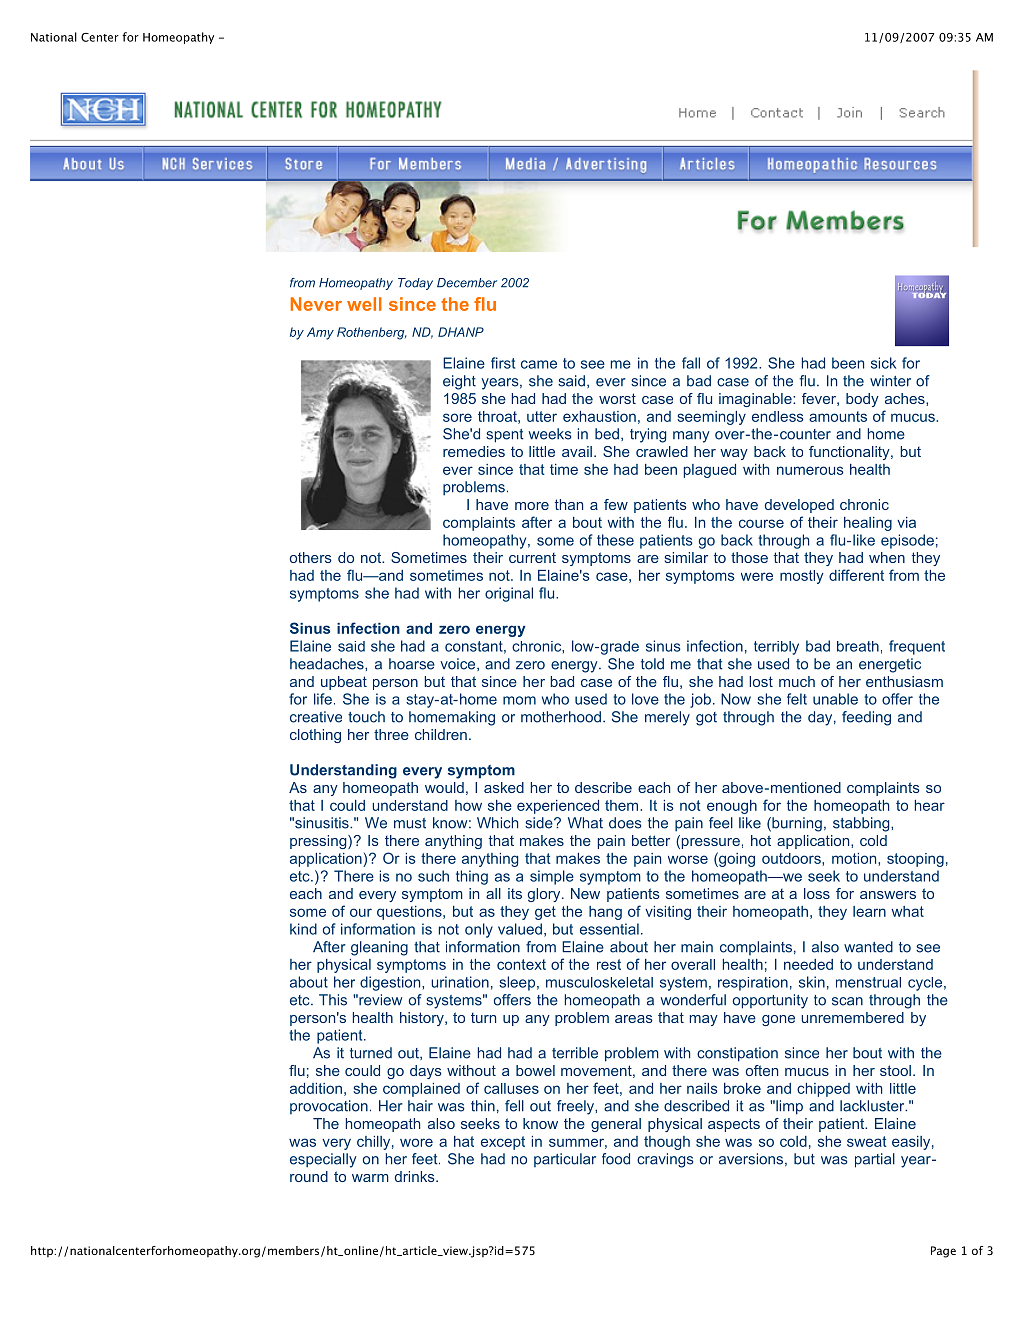  What do you see at coordinates (691, 363) in the screenshot?
I see `fall` at bounding box center [691, 363].
